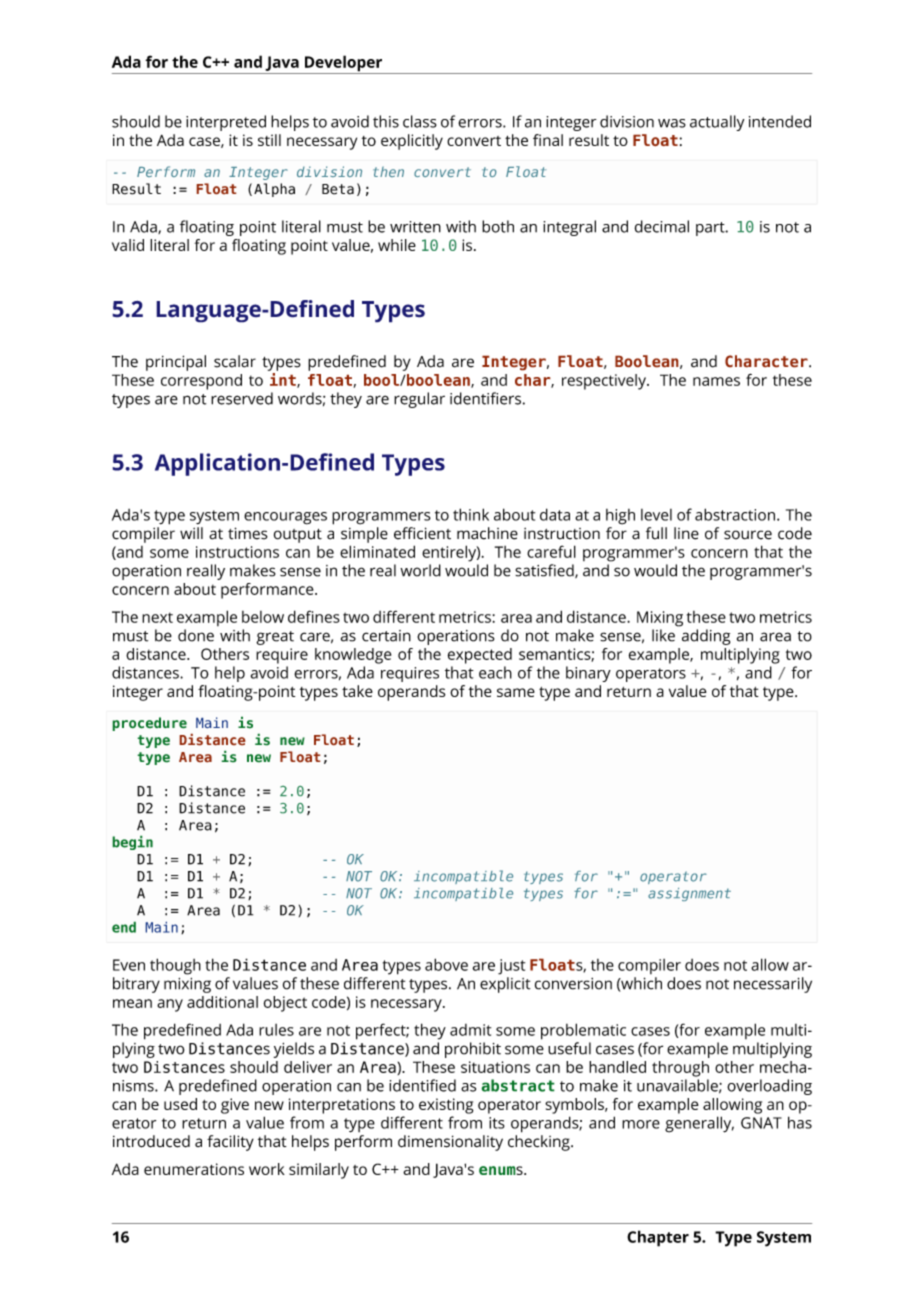 The image size is (924, 1308). What do you see at coordinates (686, 533) in the screenshot?
I see `line` at bounding box center [686, 533].
